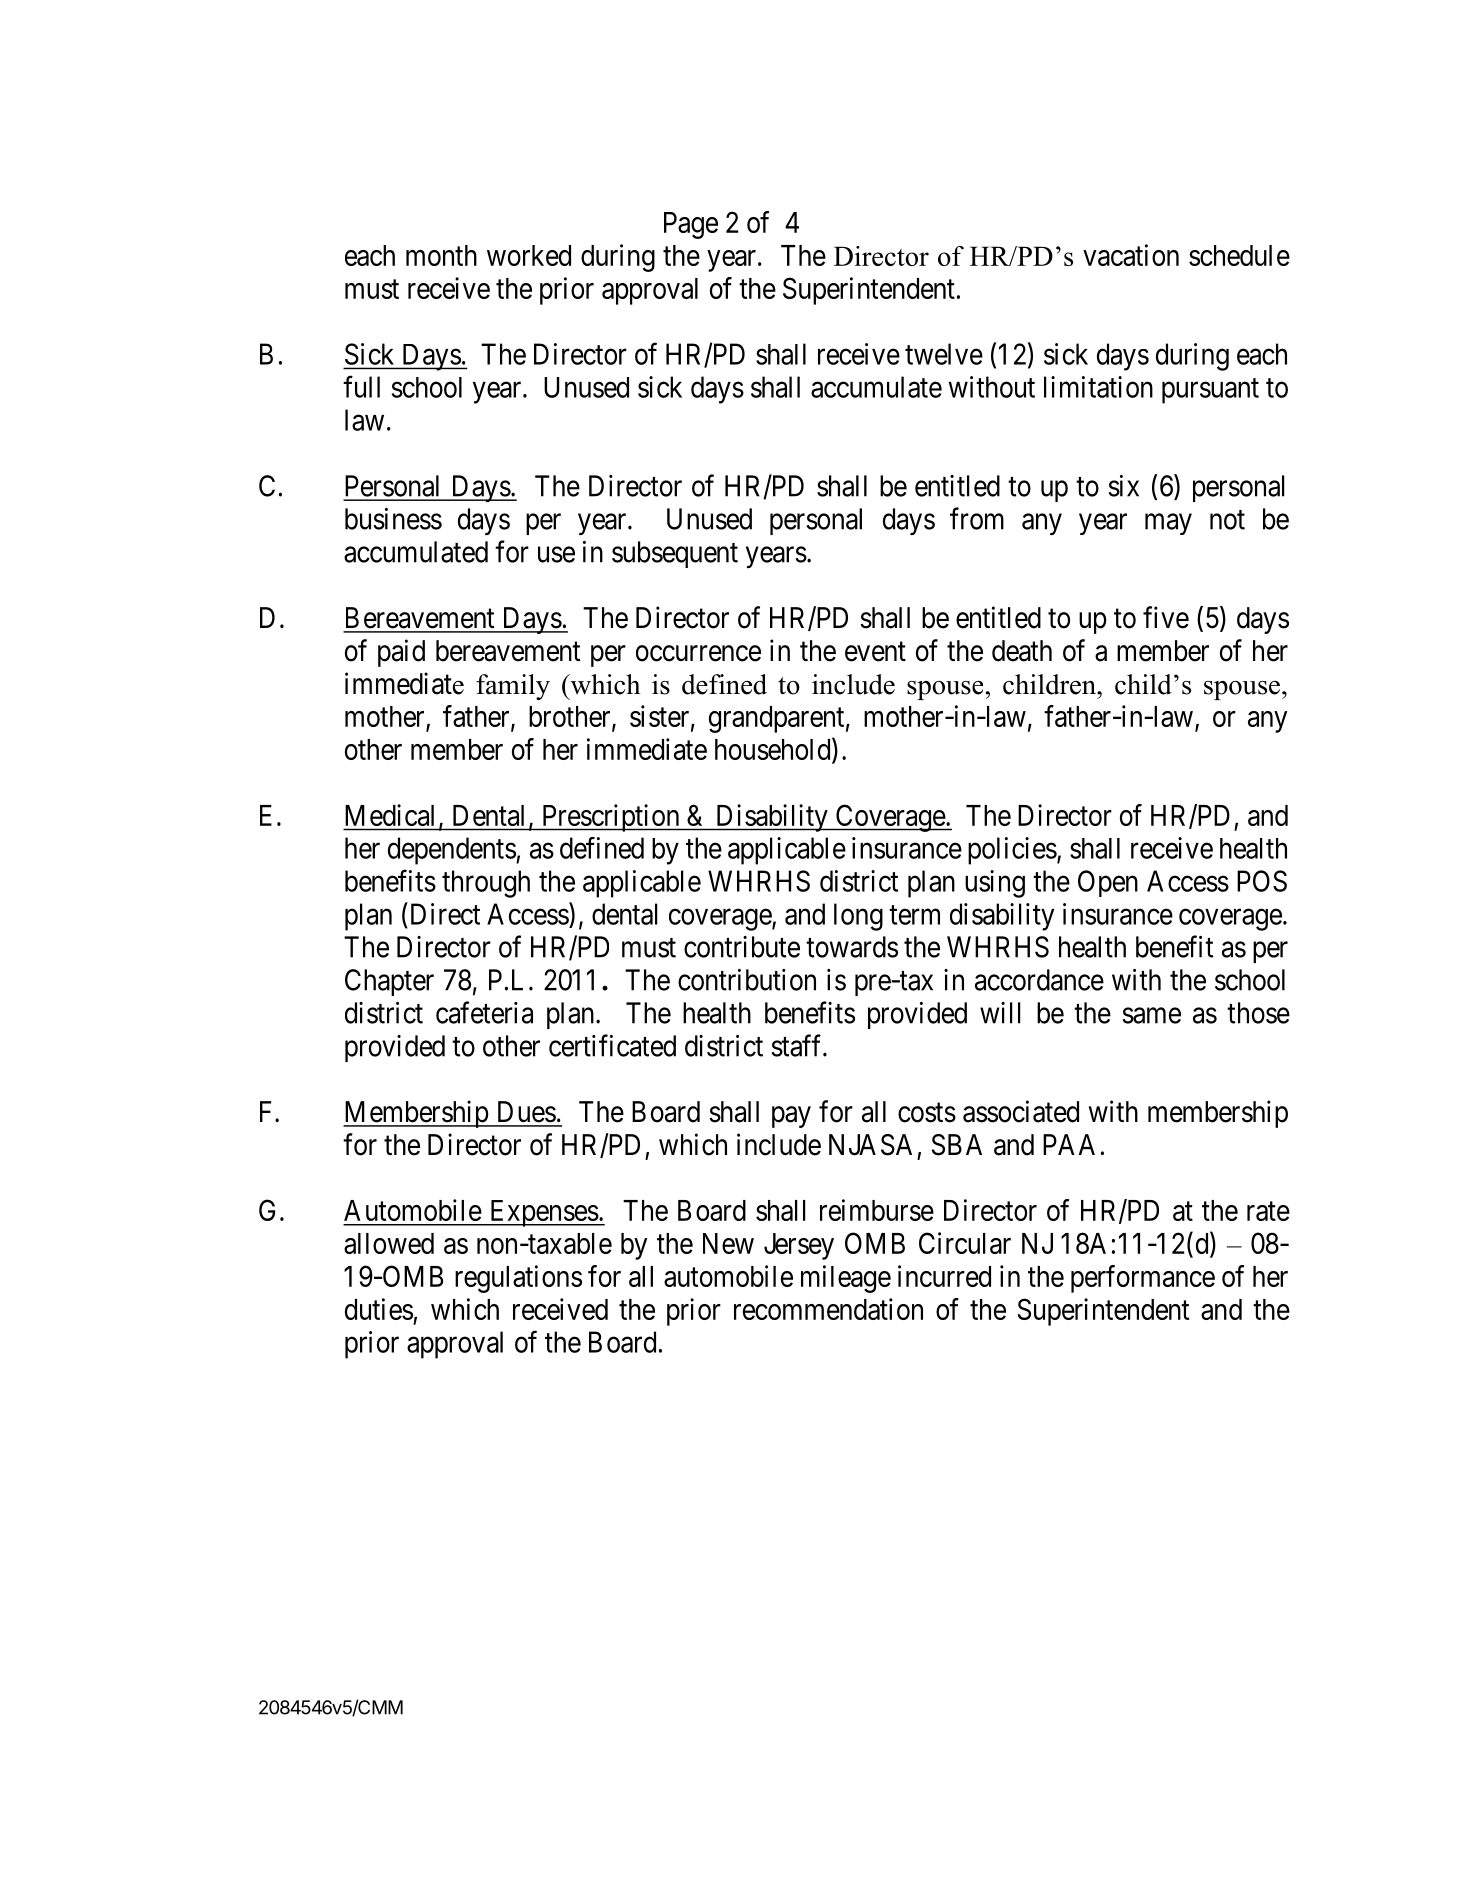  What do you see at coordinates (675, 554) in the document?
I see `subsequent` at bounding box center [675, 554].
